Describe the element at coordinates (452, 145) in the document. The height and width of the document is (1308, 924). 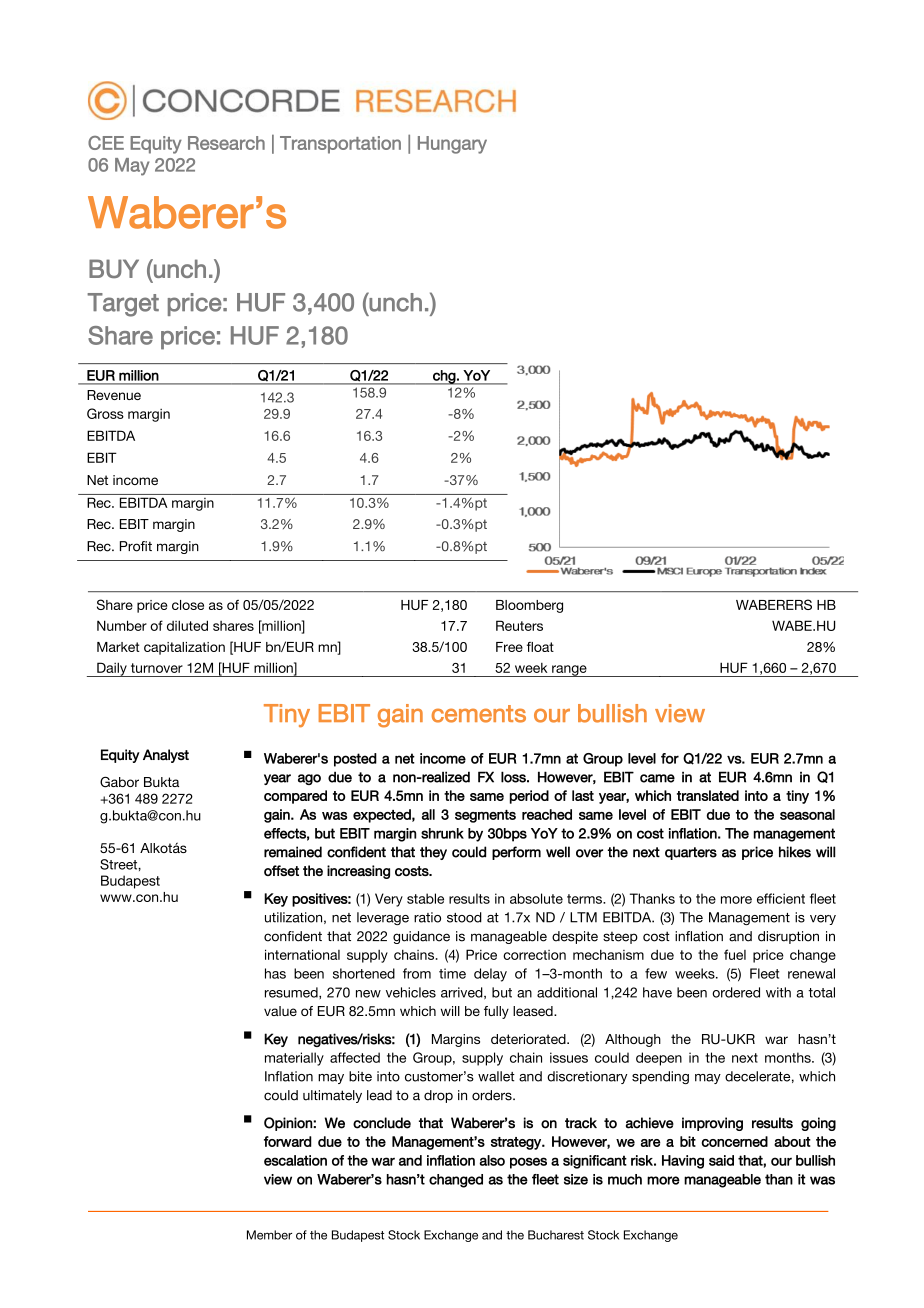
I see `Hungary` at that location.
